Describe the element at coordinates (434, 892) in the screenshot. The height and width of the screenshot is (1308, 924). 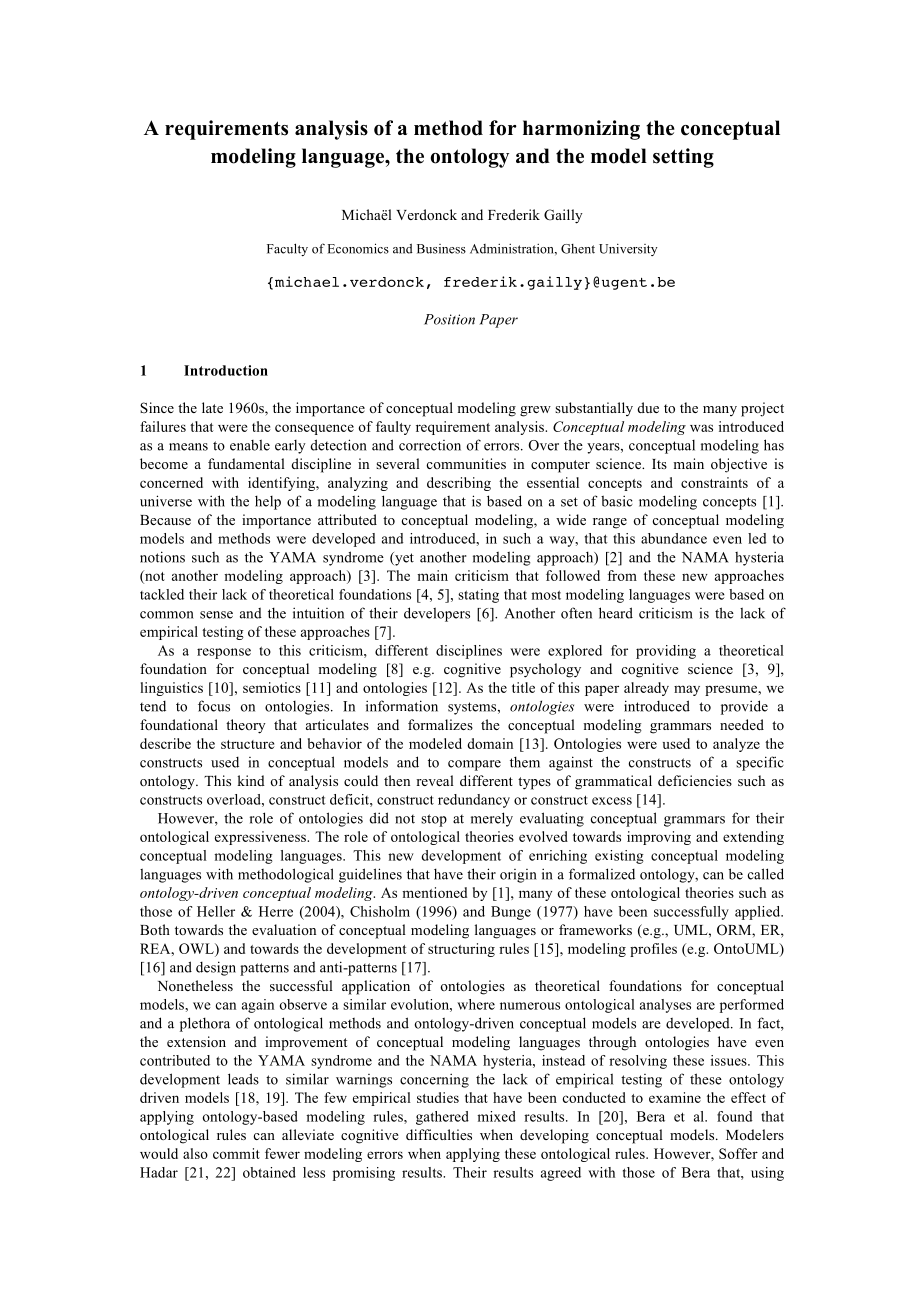
I see `mentioned` at that location.
